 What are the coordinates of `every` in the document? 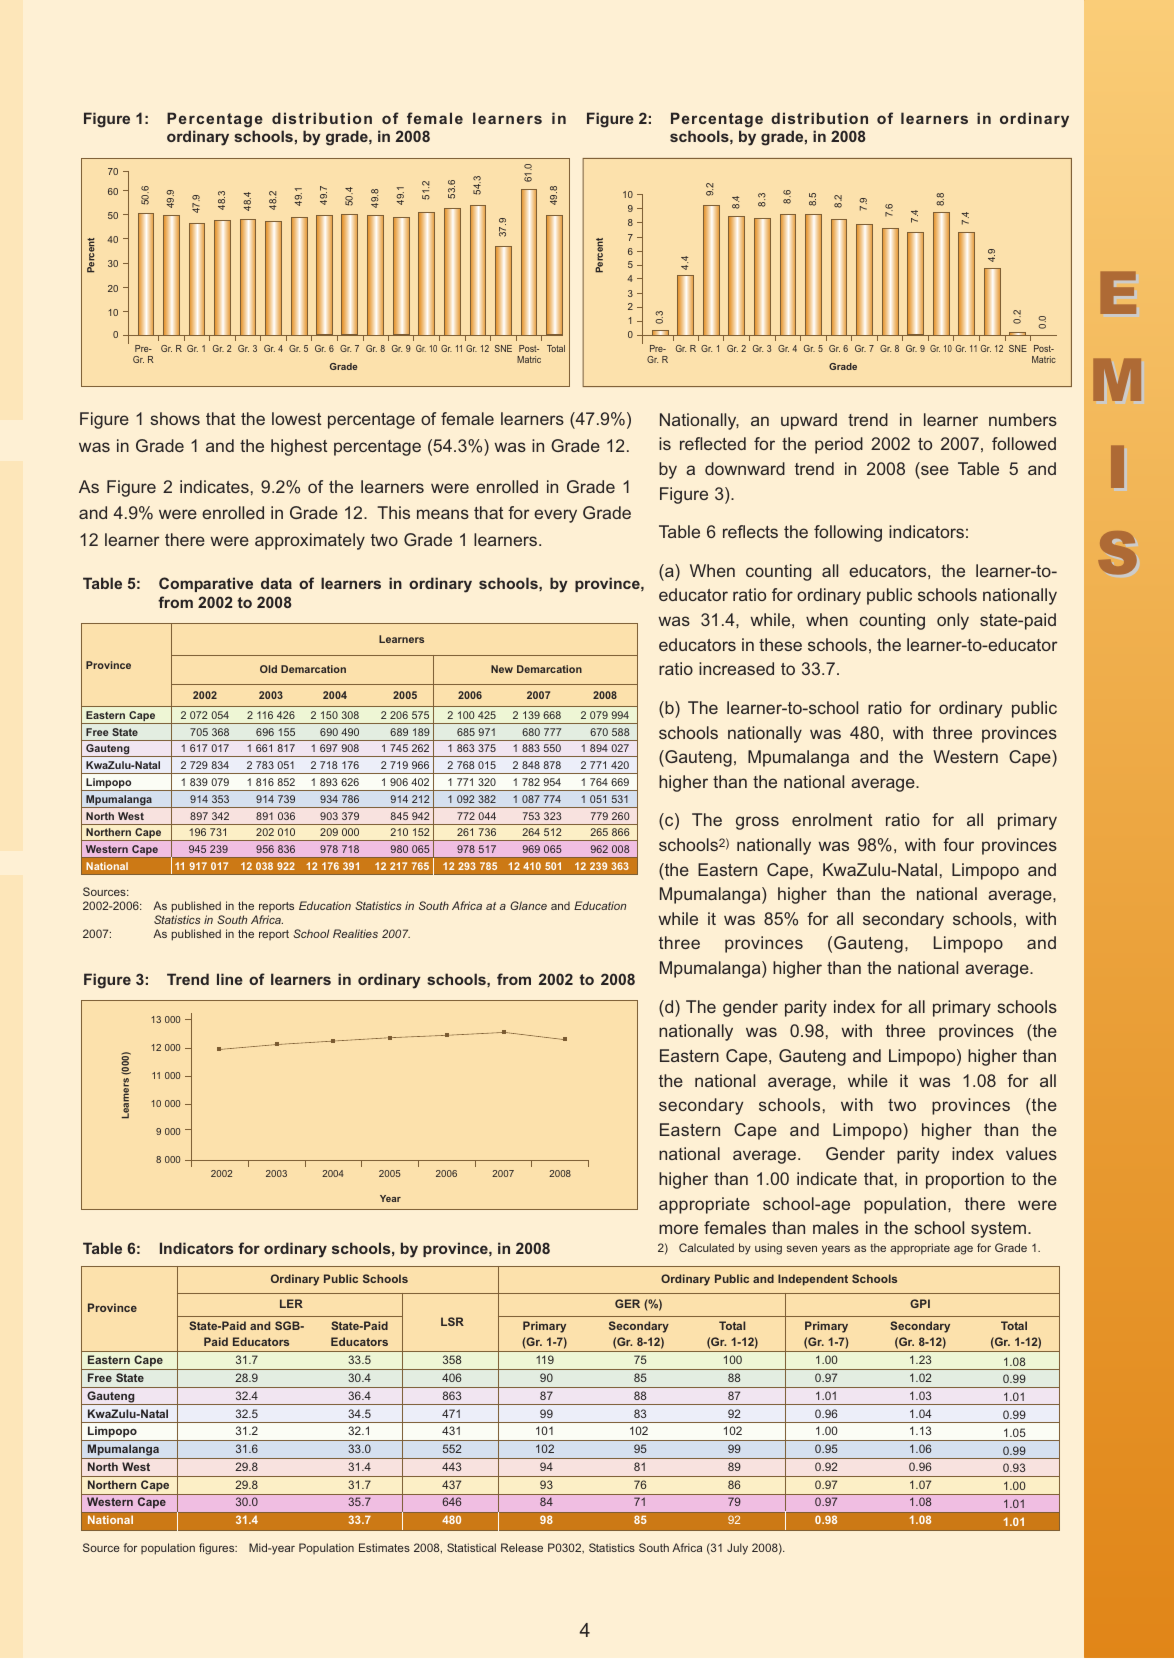 It's located at (555, 516).
